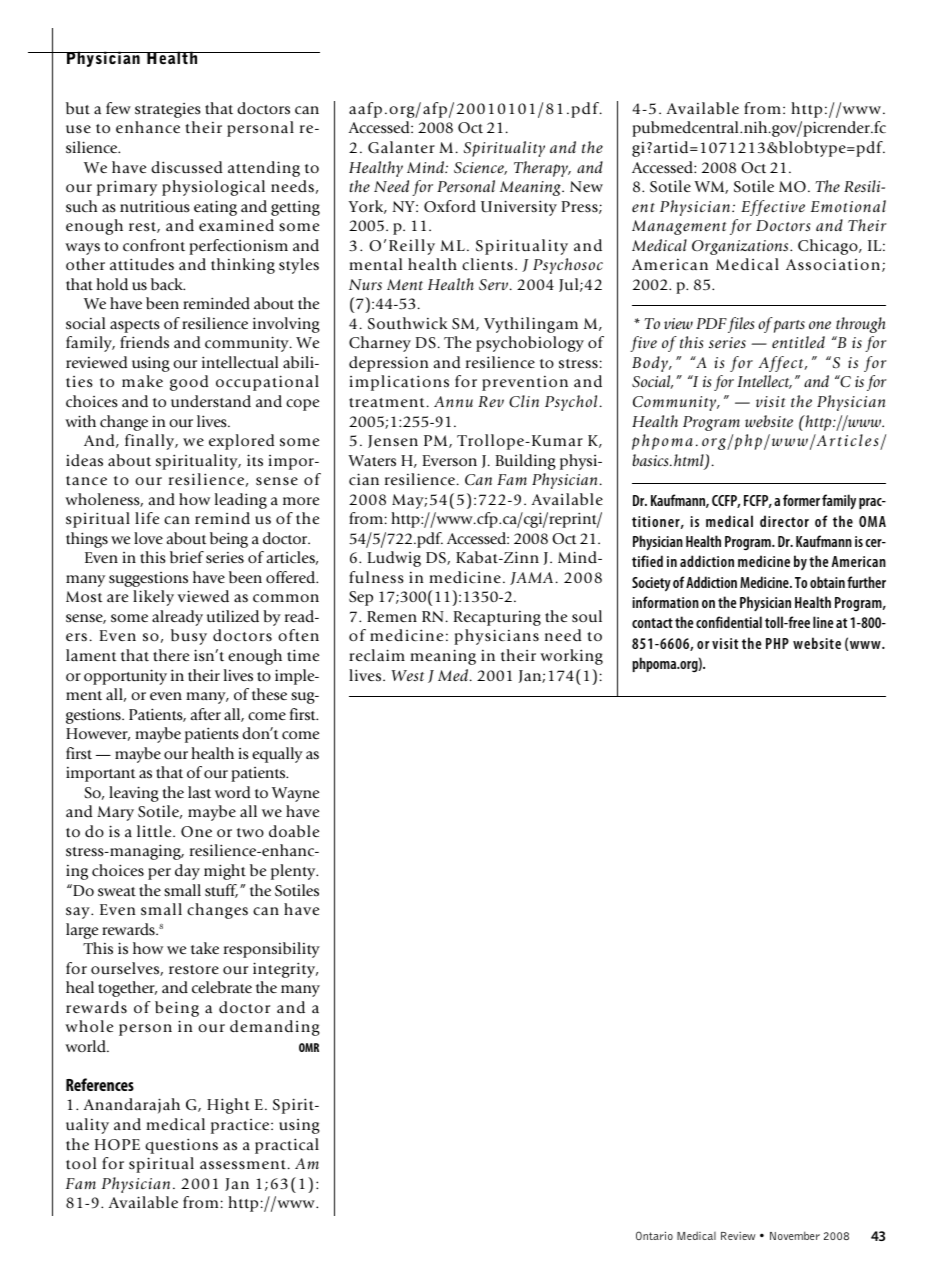 The height and width of the page is (1275, 952). What do you see at coordinates (773, 208) in the page?
I see `Effective` at bounding box center [773, 208].
